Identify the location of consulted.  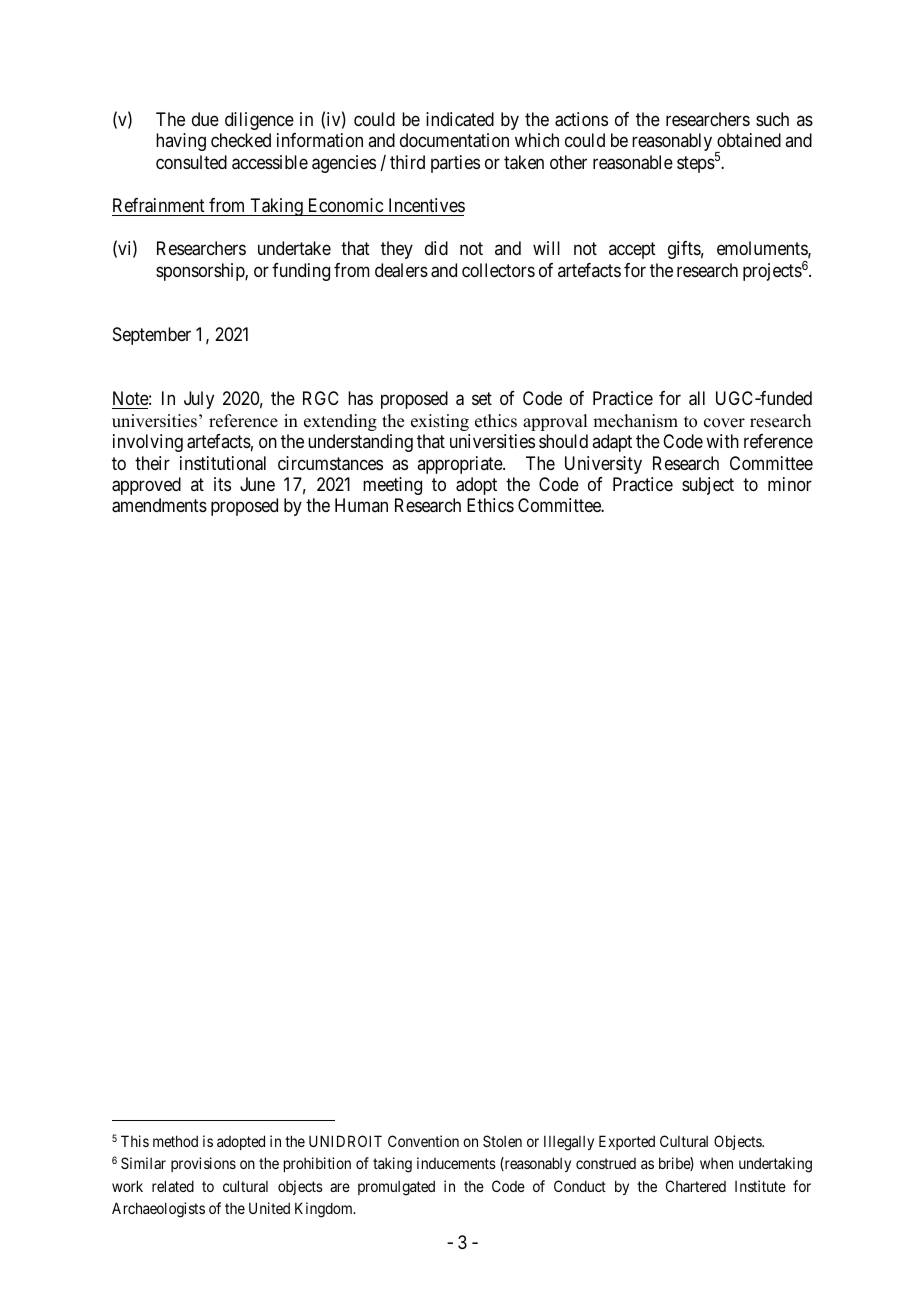
(191, 162).
